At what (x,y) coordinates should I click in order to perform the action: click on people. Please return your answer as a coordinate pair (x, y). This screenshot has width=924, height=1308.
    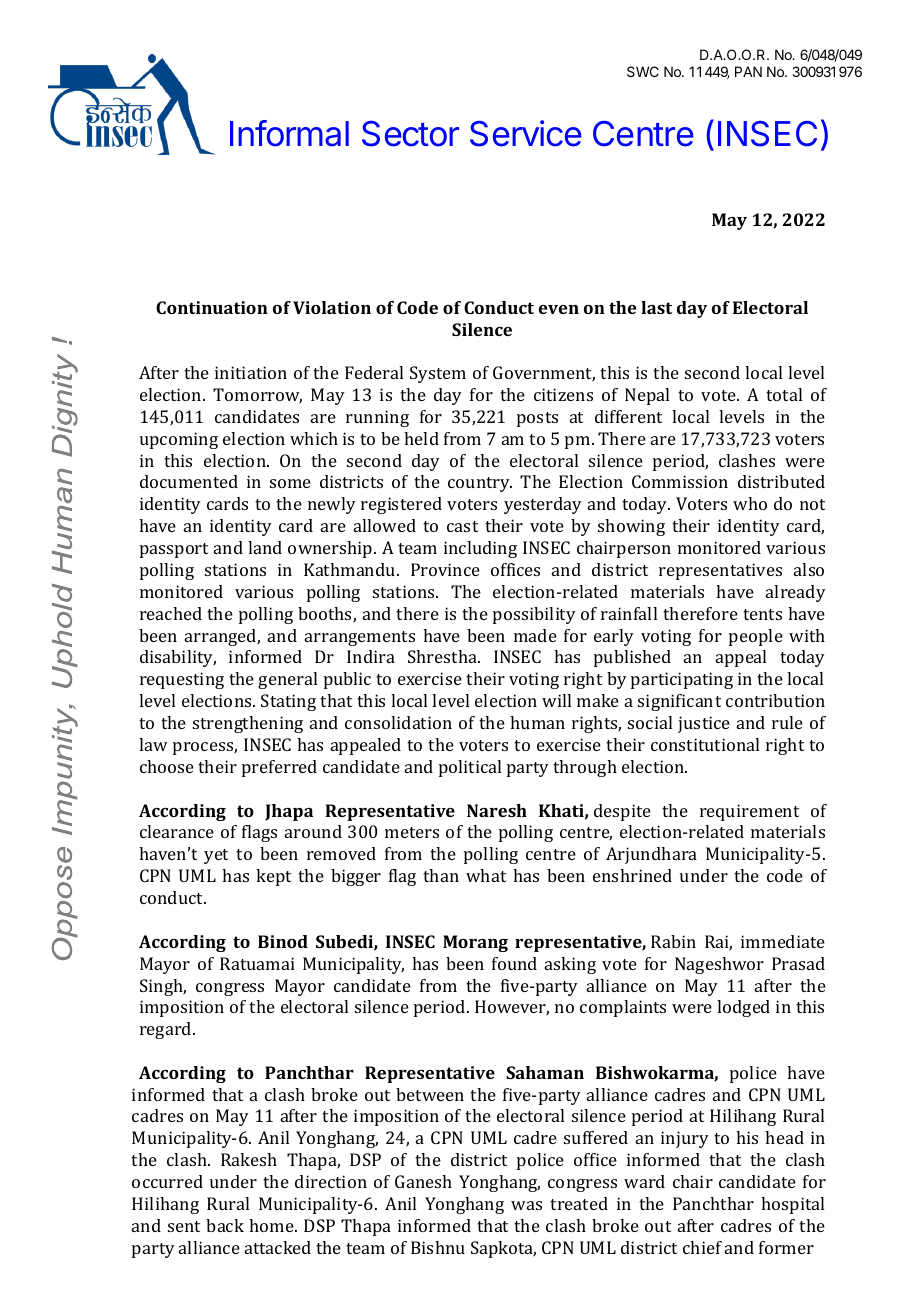
    Looking at the image, I should click on (756, 637).
